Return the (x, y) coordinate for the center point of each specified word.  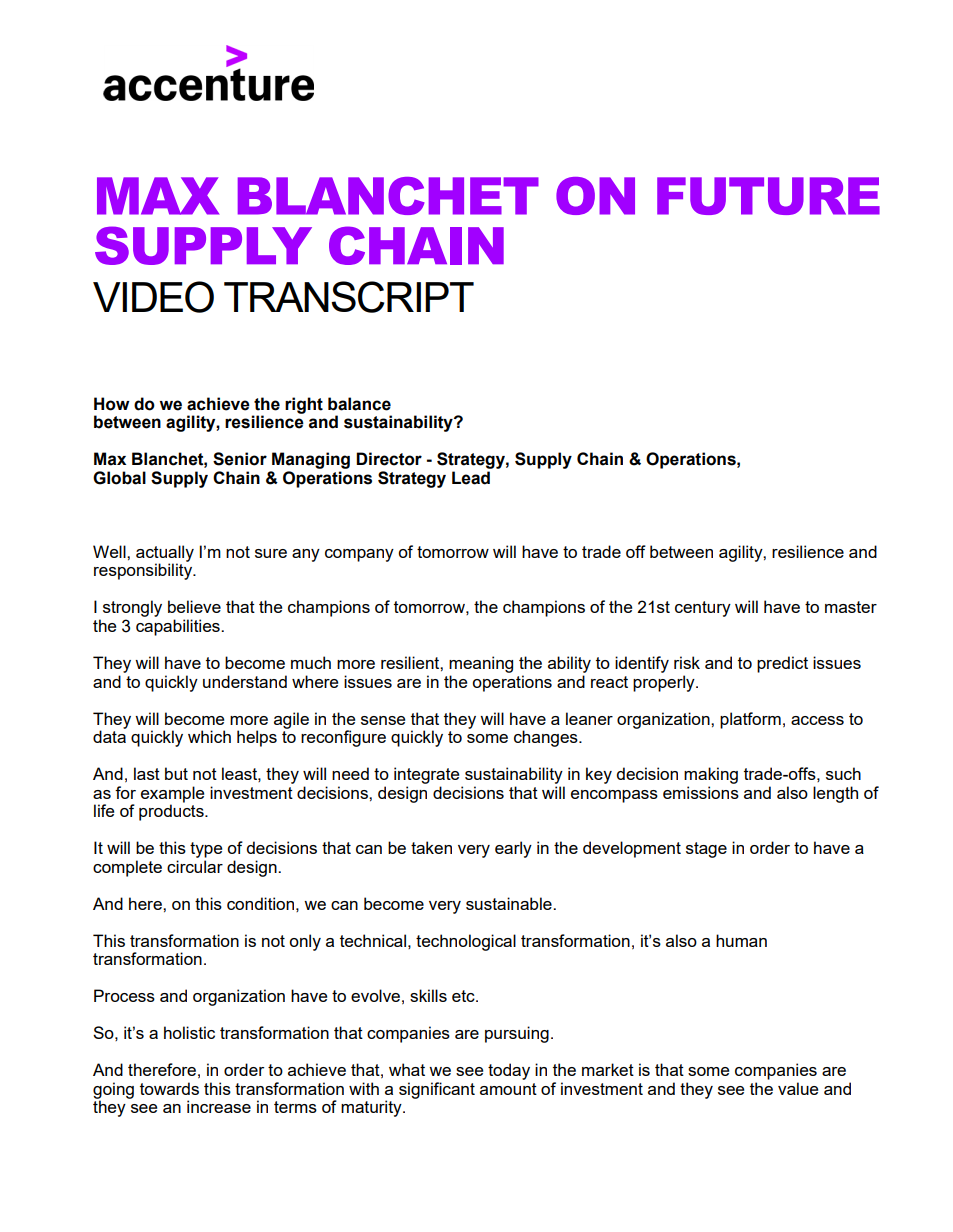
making (711, 775)
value (798, 1088)
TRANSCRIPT (349, 297)
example (172, 794)
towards (169, 1088)
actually (165, 554)
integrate (426, 775)
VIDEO (153, 297)
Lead (471, 478)
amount (508, 1089)
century (703, 609)
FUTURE (768, 196)
